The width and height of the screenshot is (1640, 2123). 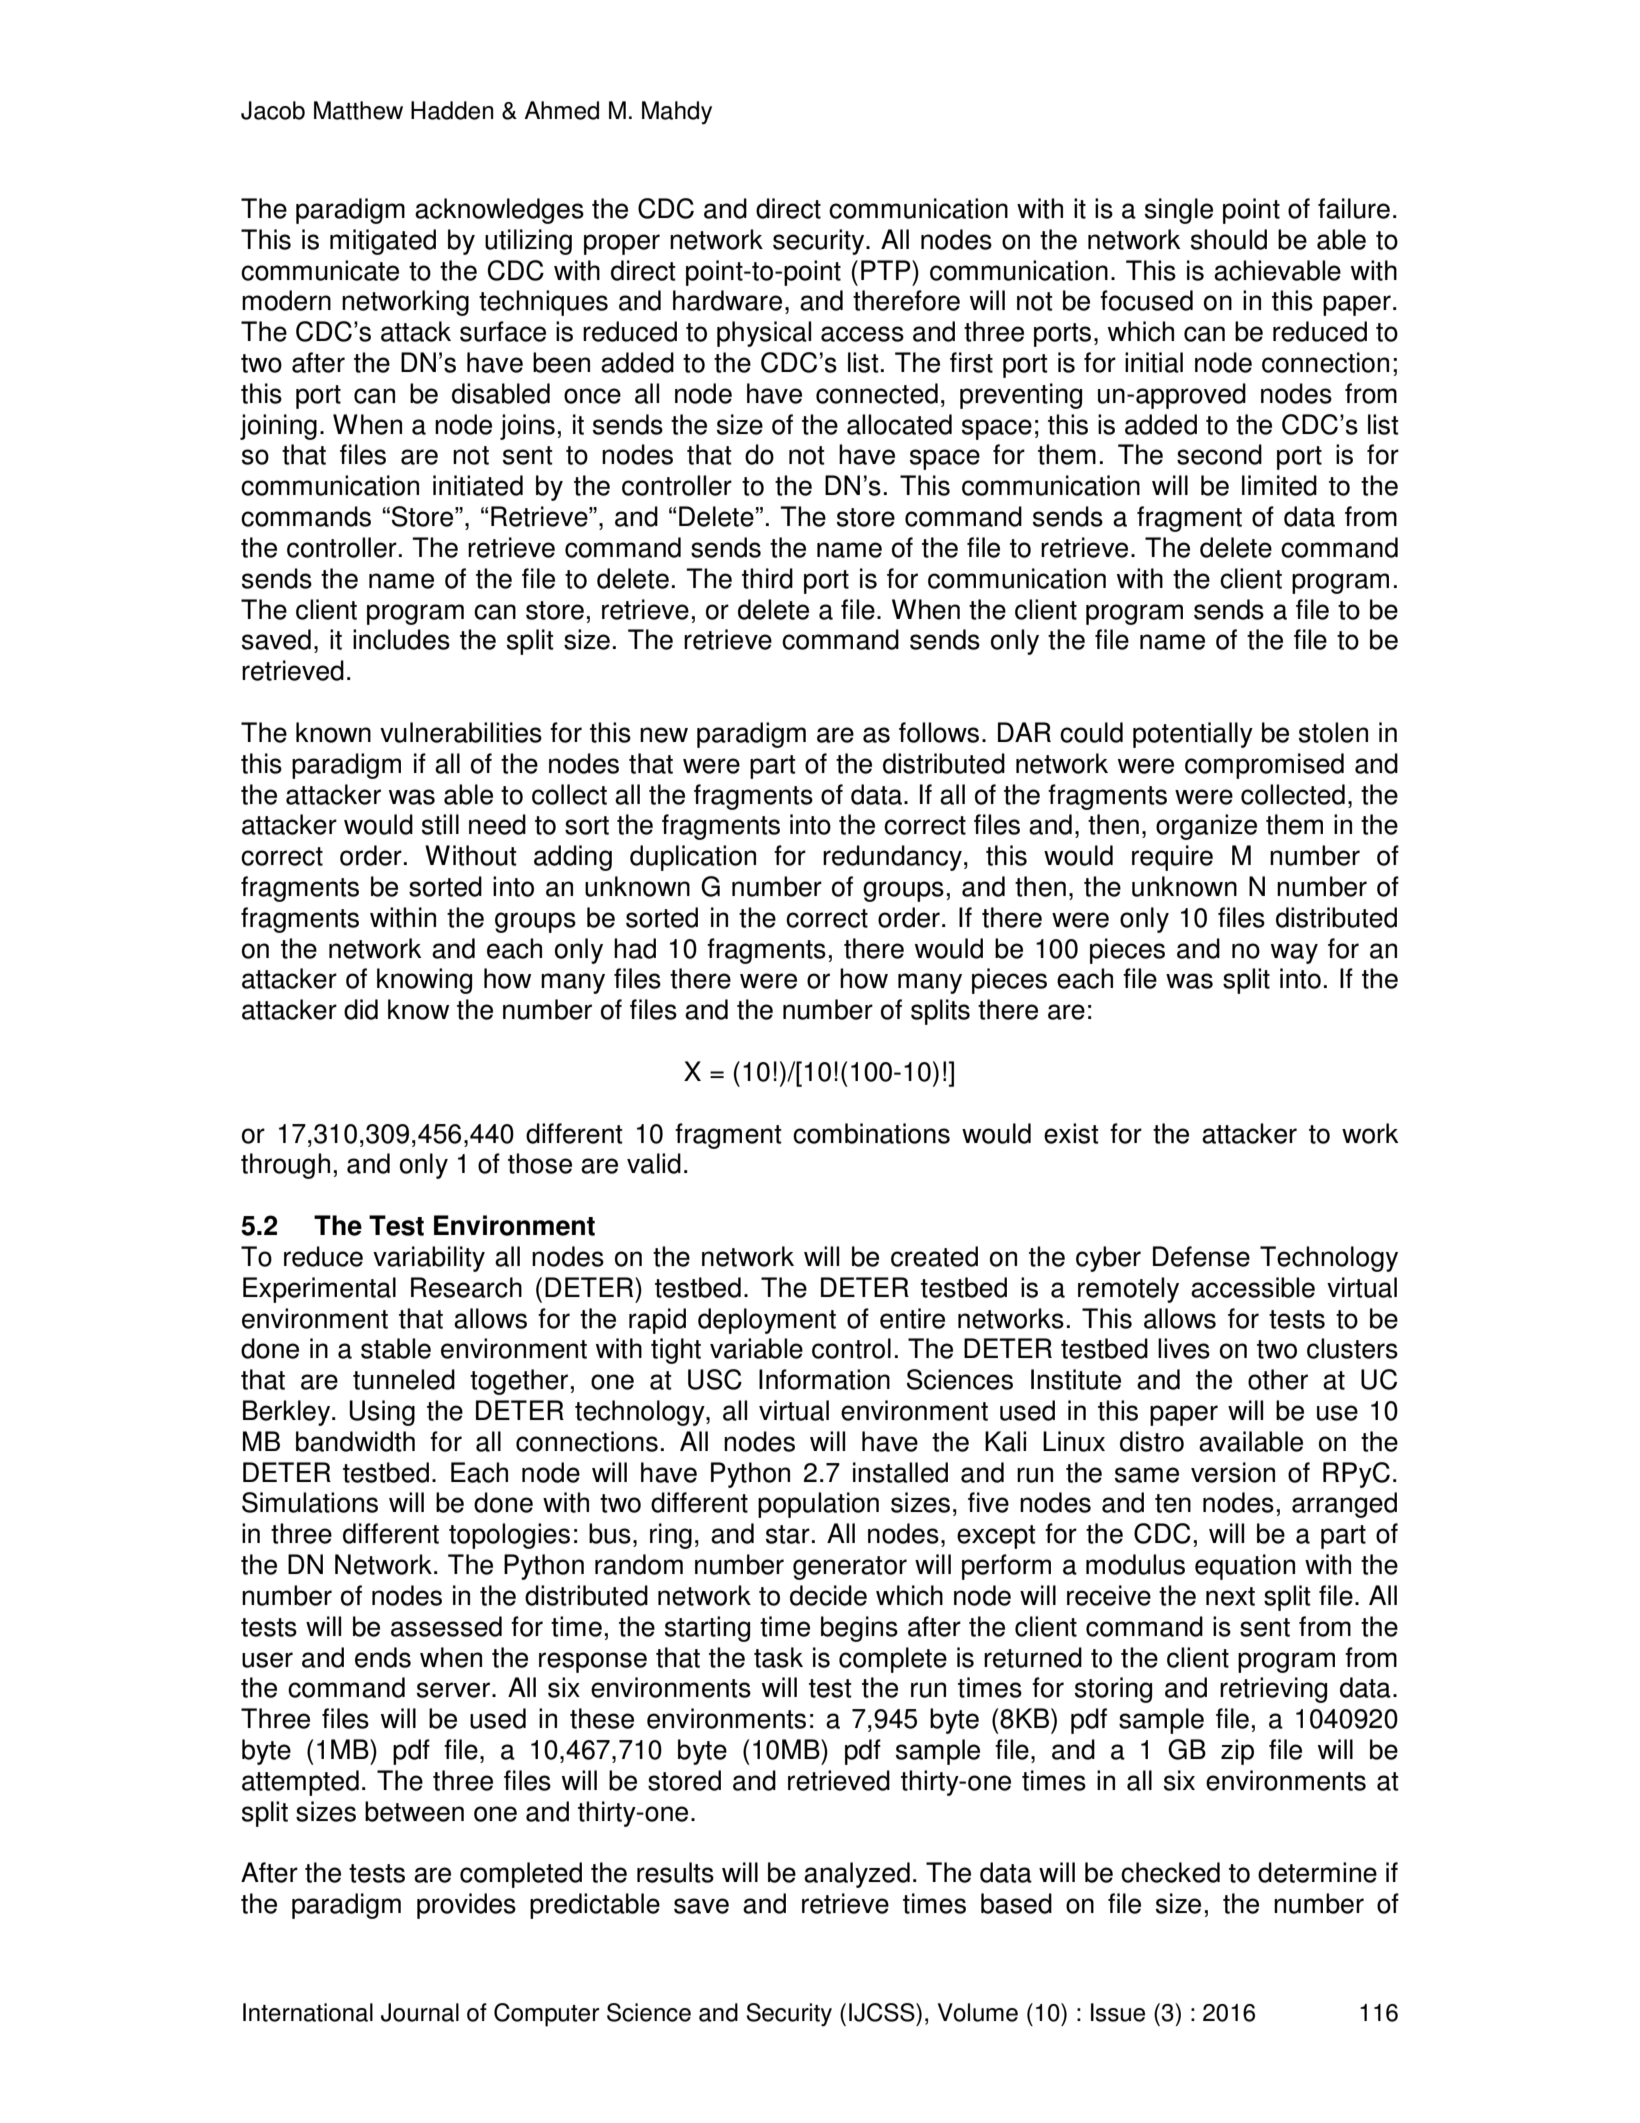 I want to click on Journal, so click(x=420, y=2012).
